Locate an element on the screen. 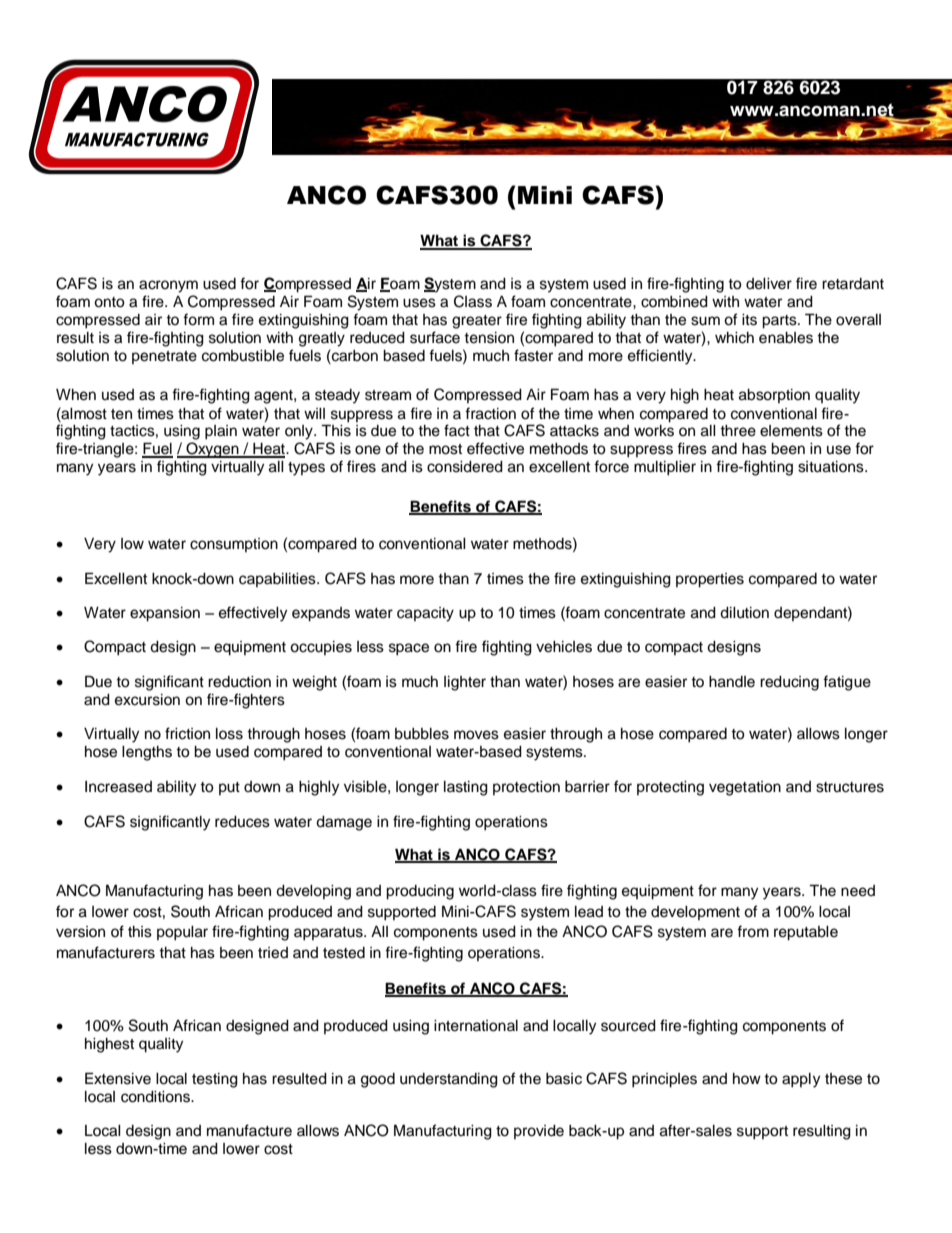 This screenshot has height=1233, width=952. form is located at coordinates (198, 319).
